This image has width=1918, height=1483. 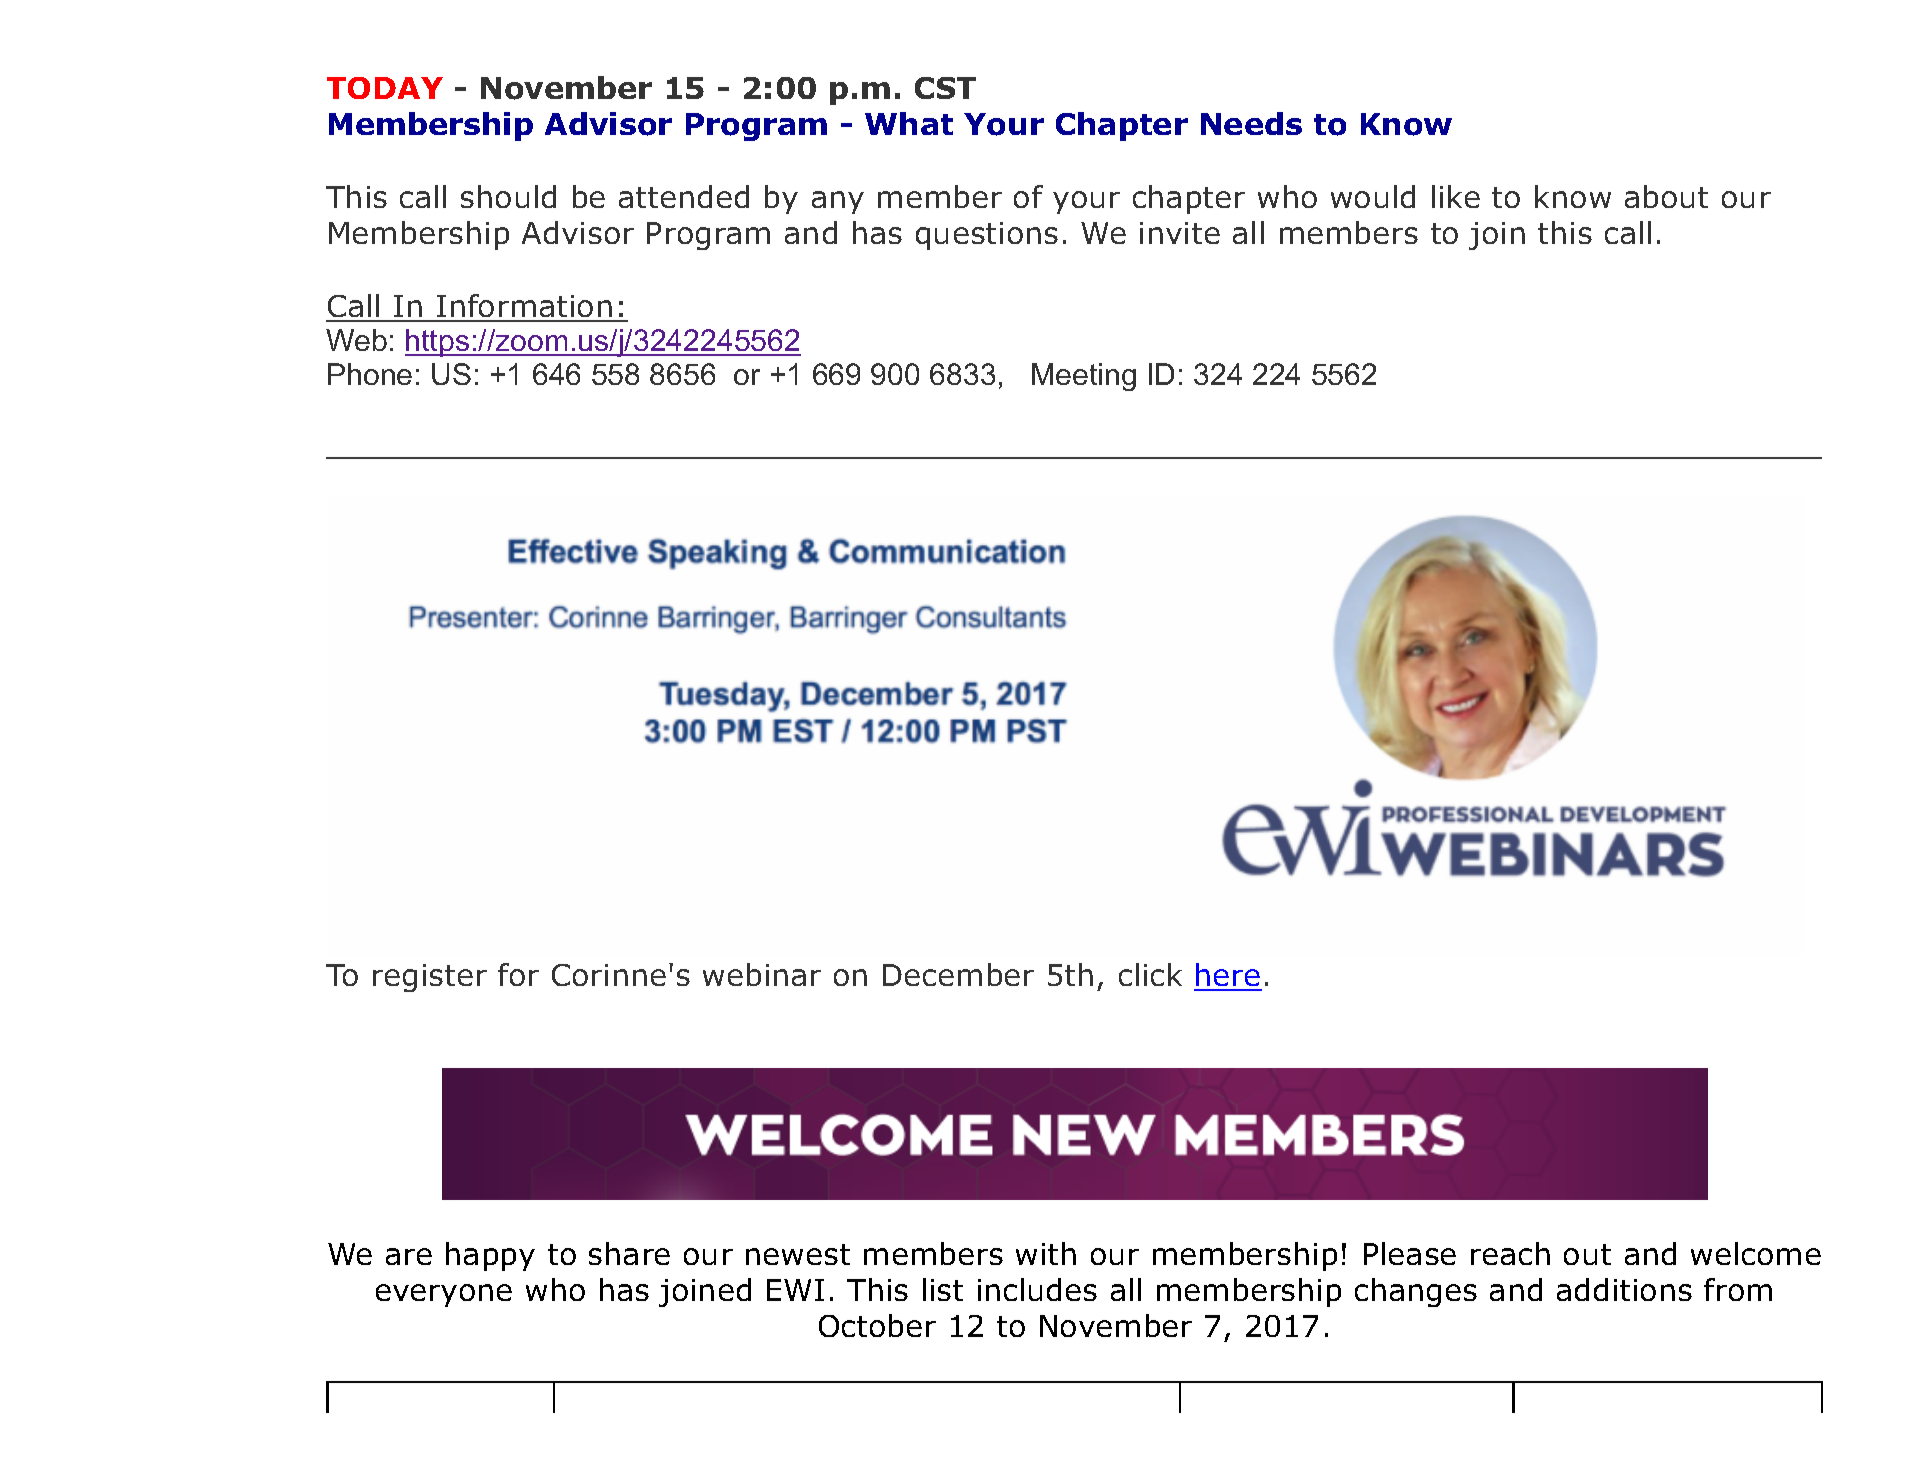 I want to click on like, so click(x=1456, y=196).
